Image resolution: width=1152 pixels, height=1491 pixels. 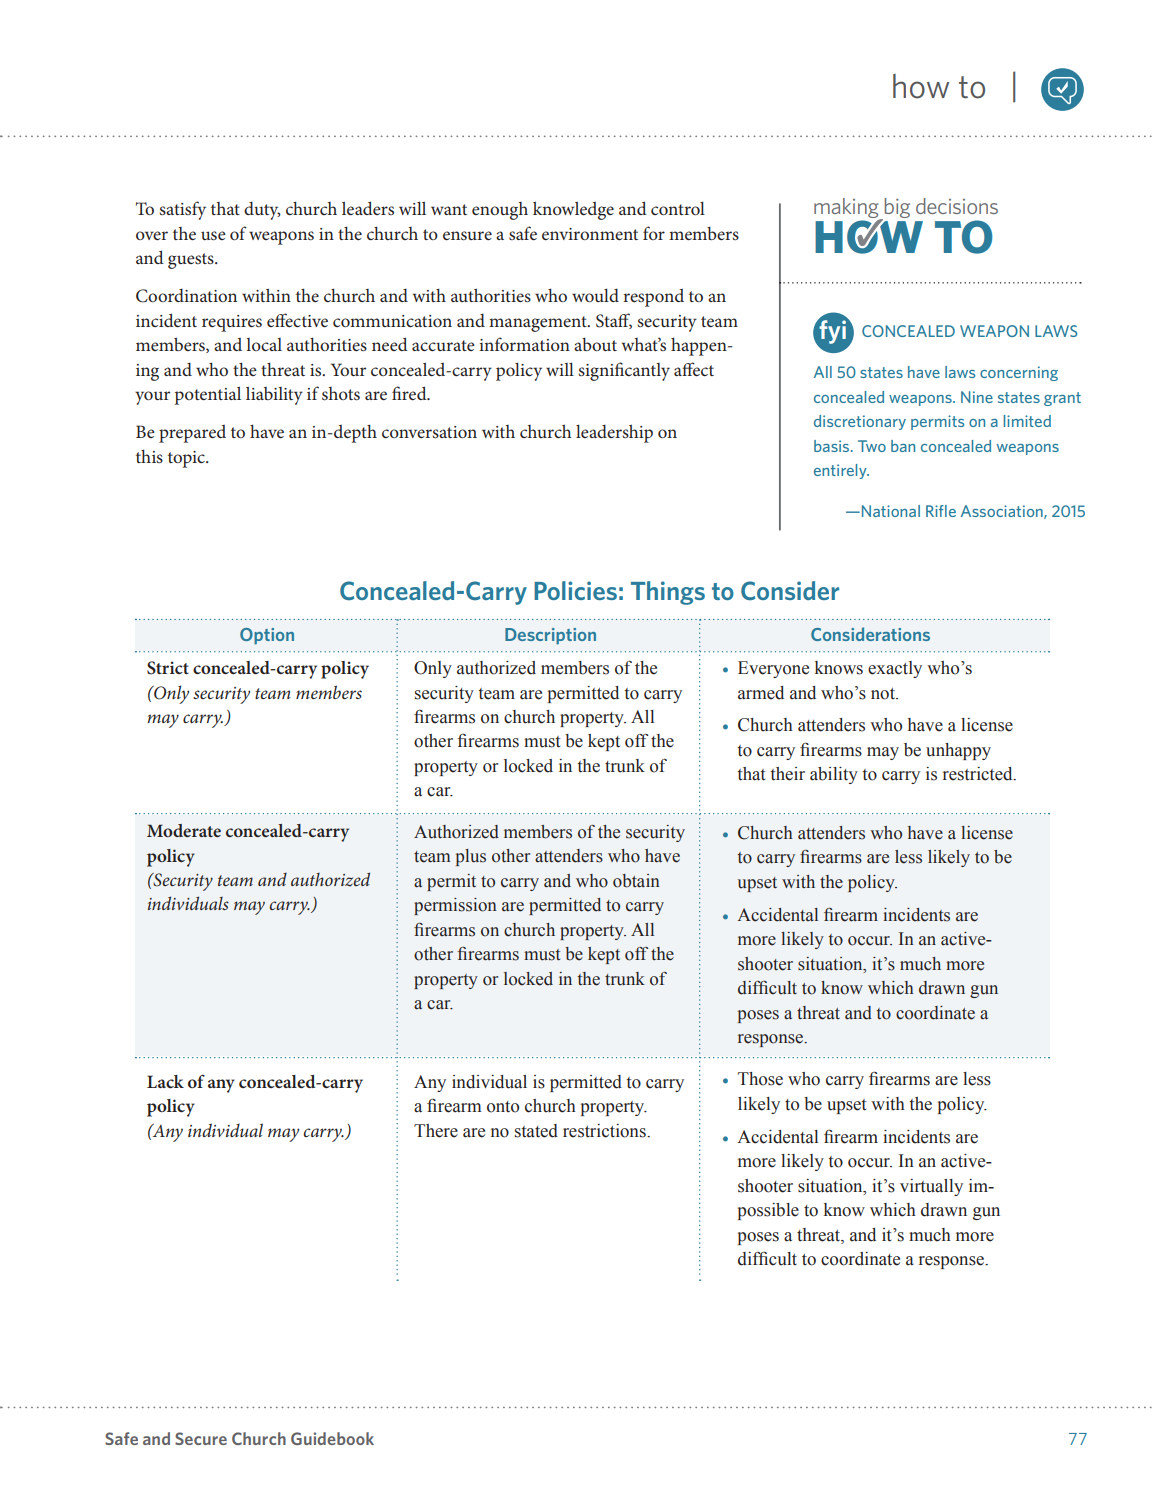 I want to click on virtually, so click(x=931, y=1187).
